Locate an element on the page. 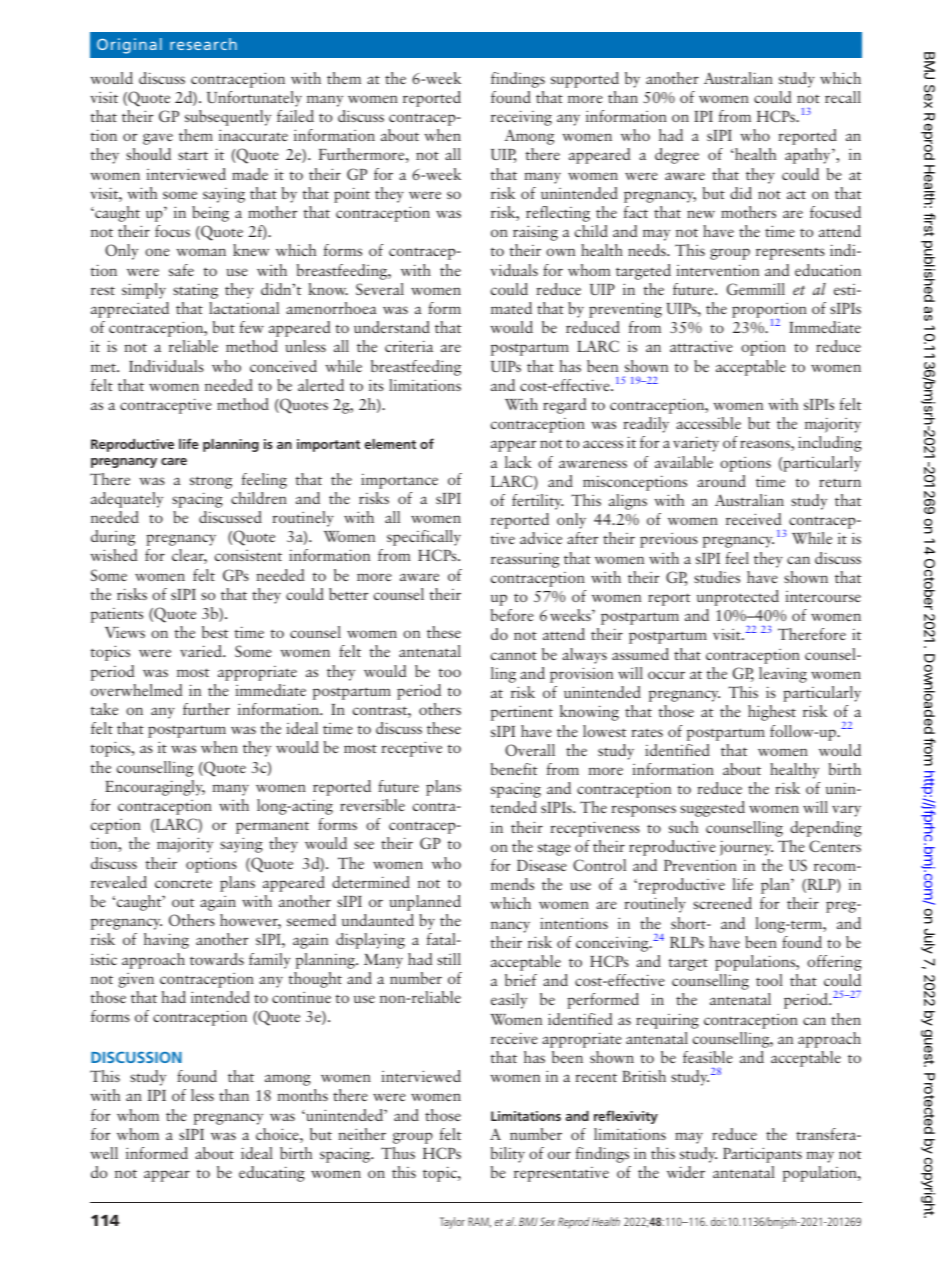  criteria is located at coordinates (409, 346).
